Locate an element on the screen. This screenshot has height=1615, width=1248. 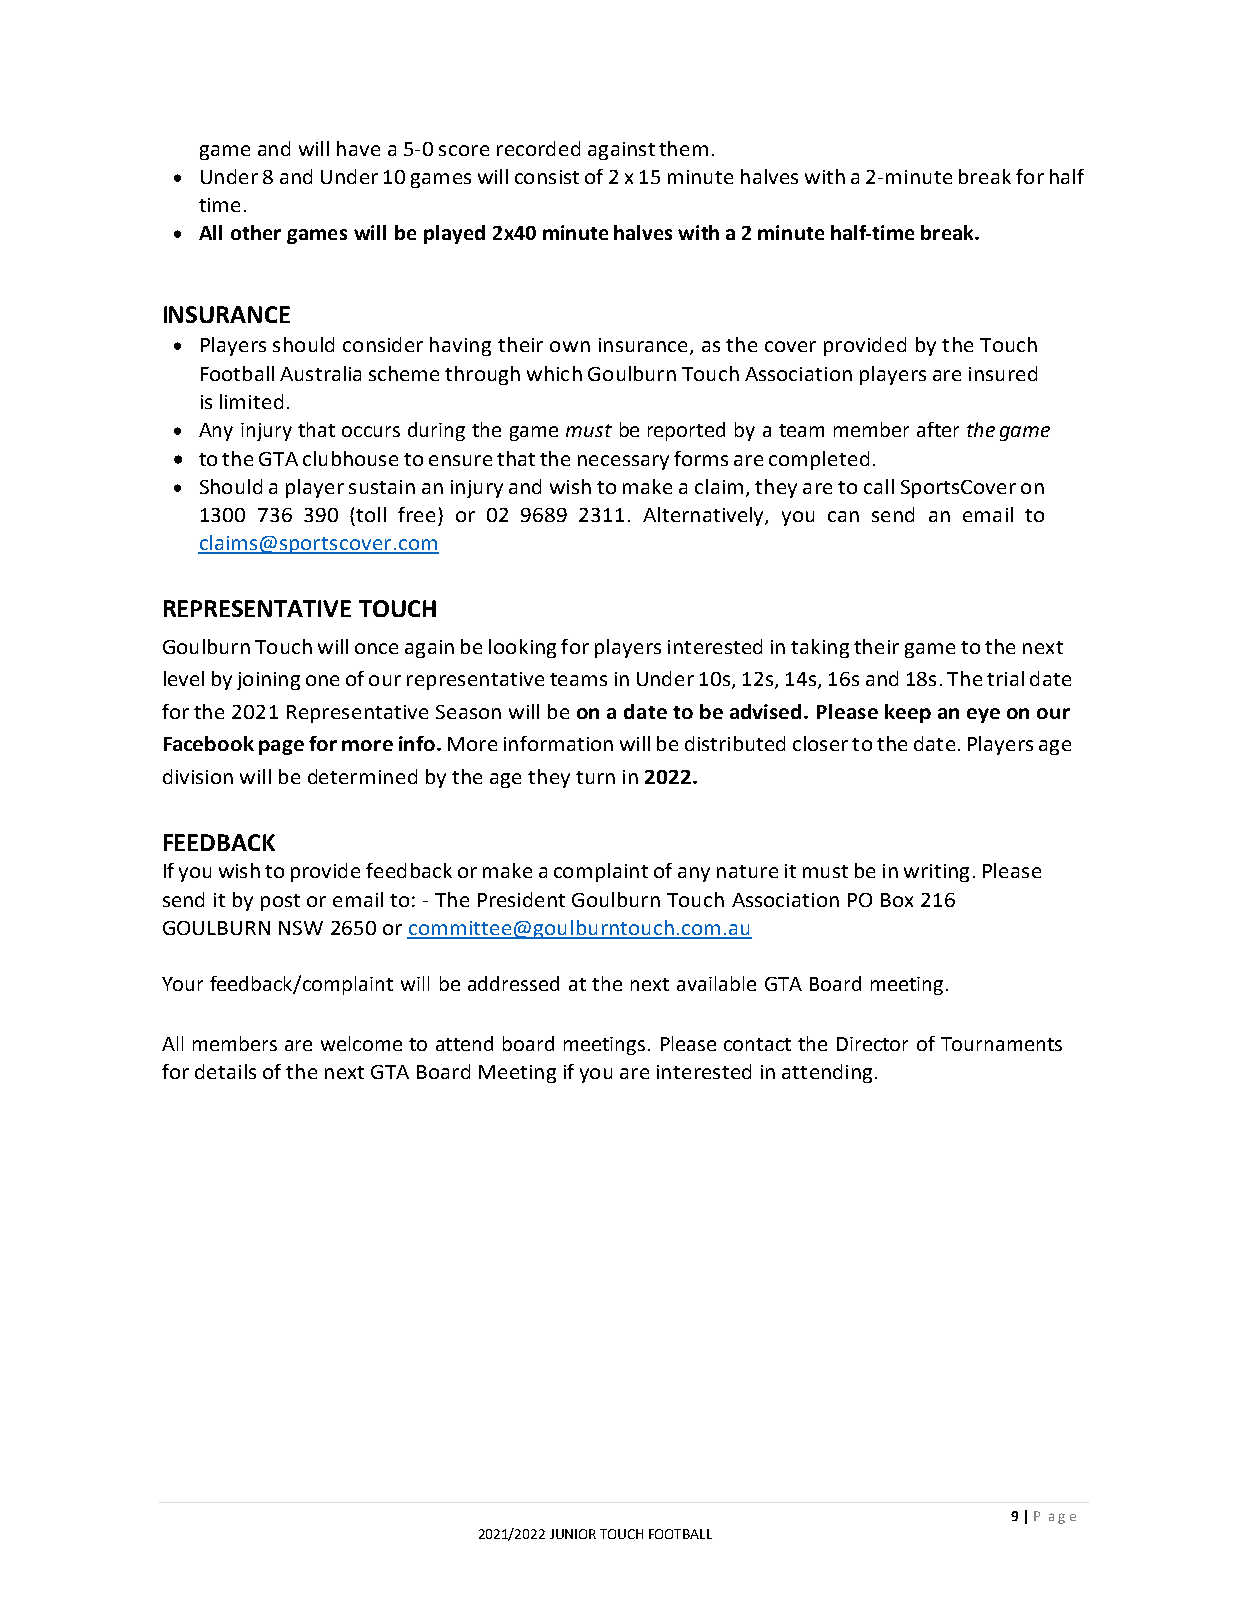
other is located at coordinates (256, 232).
